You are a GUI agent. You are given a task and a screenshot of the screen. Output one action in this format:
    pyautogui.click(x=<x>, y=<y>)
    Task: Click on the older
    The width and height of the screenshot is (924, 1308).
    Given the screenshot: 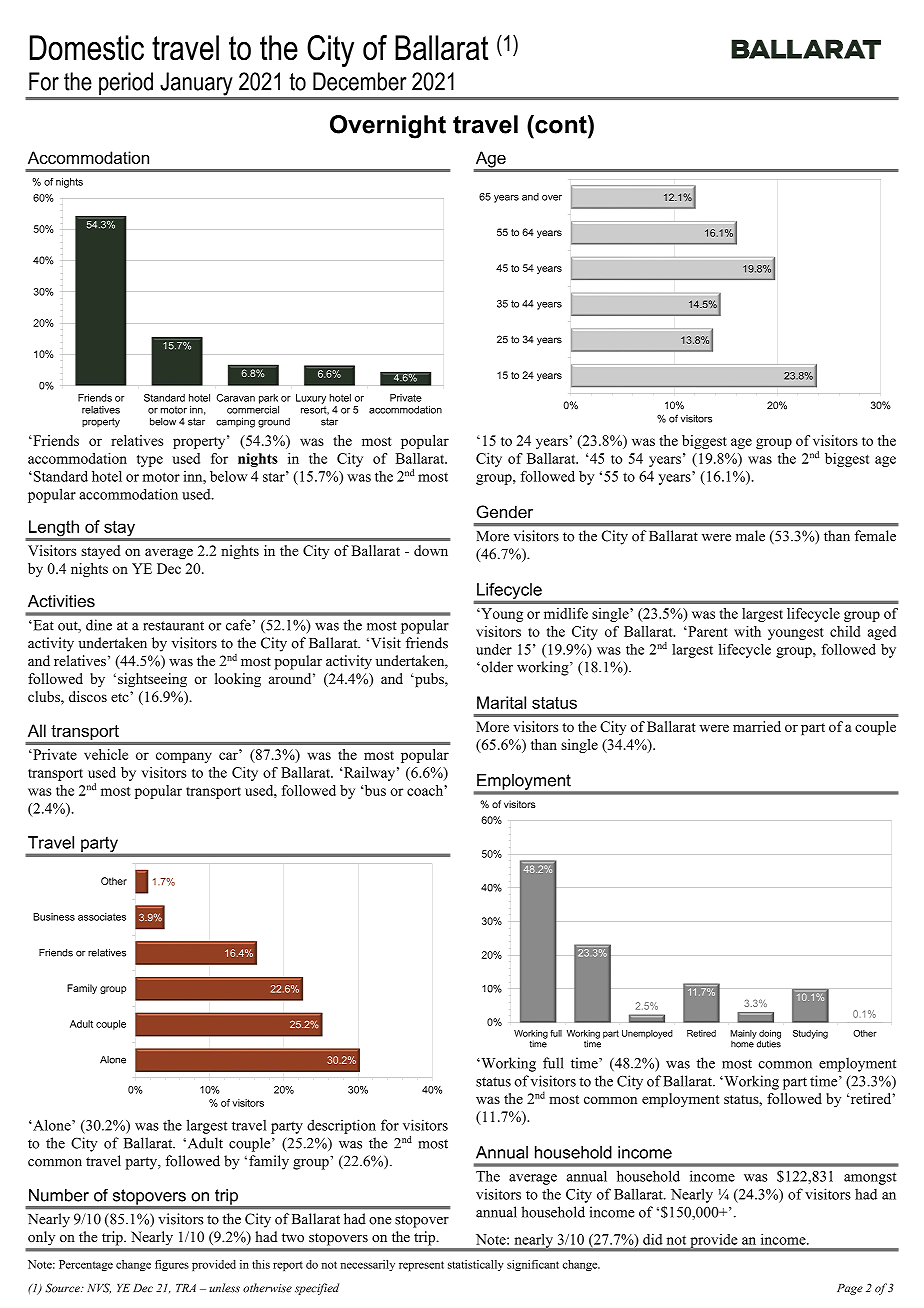 What is the action you would take?
    pyautogui.click(x=496, y=667)
